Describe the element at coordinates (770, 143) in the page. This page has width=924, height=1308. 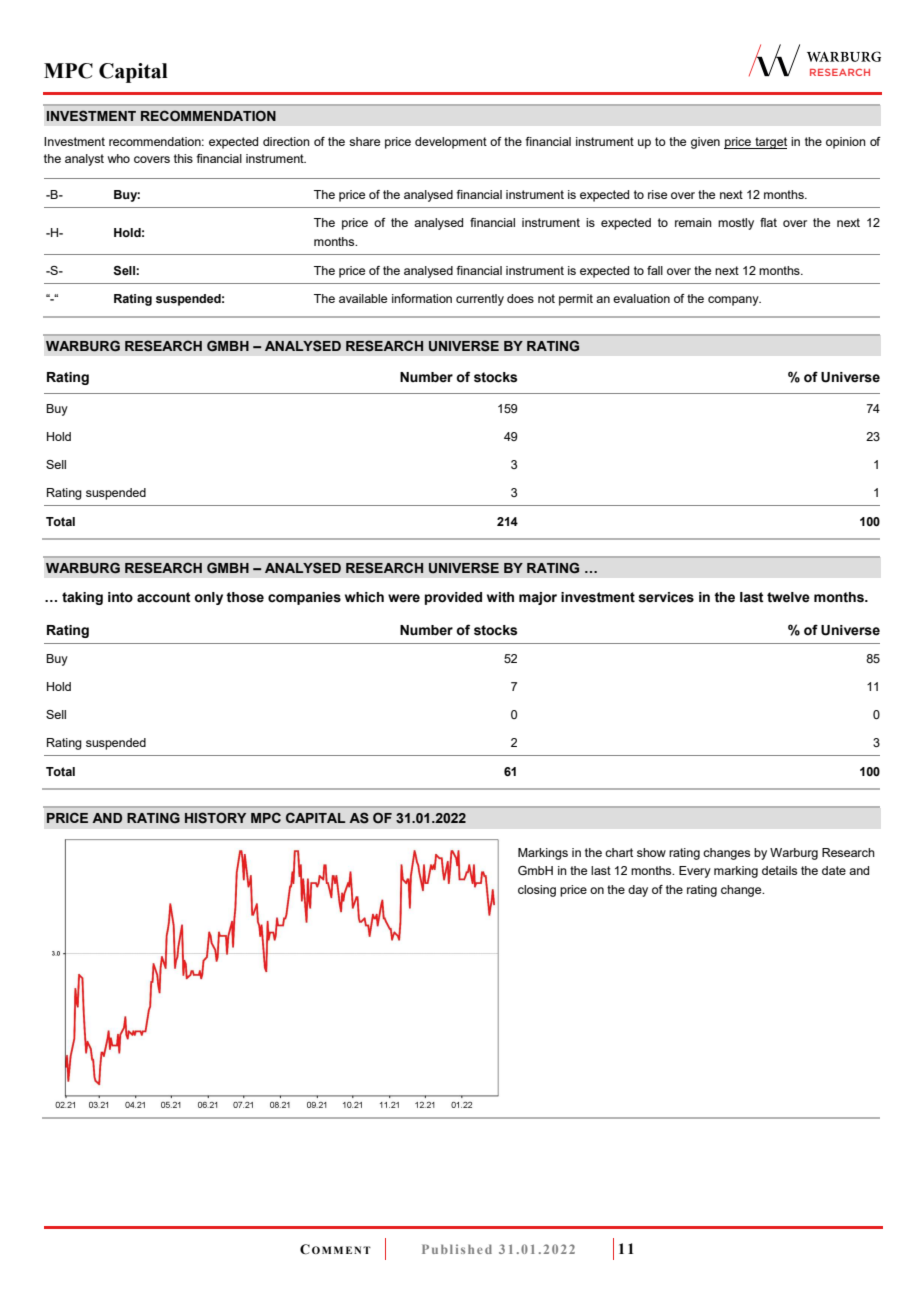
I see `target` at that location.
